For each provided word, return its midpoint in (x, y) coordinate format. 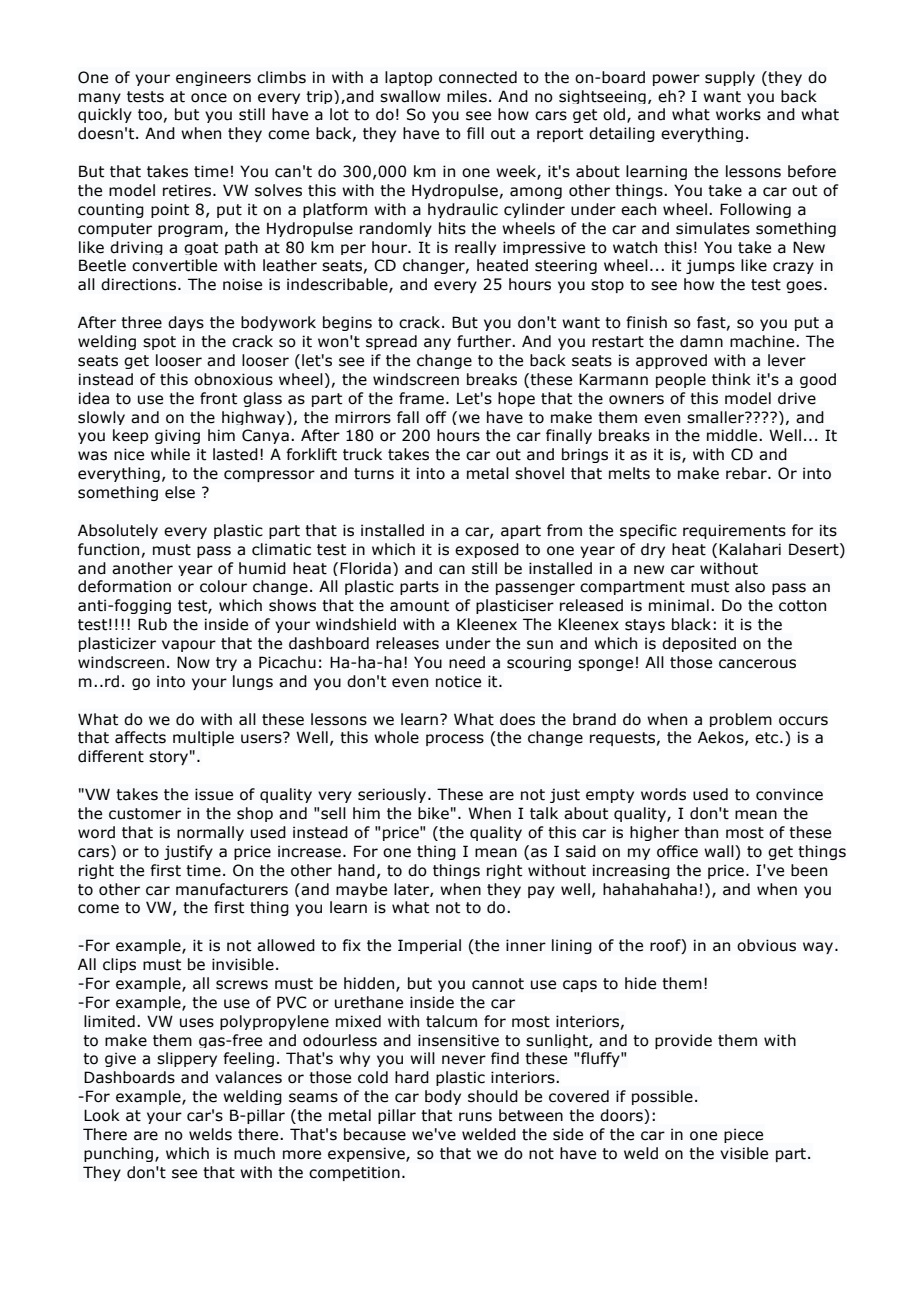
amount (419, 606)
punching (118, 1154)
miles (467, 96)
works (738, 114)
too (150, 115)
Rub (152, 624)
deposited (699, 644)
